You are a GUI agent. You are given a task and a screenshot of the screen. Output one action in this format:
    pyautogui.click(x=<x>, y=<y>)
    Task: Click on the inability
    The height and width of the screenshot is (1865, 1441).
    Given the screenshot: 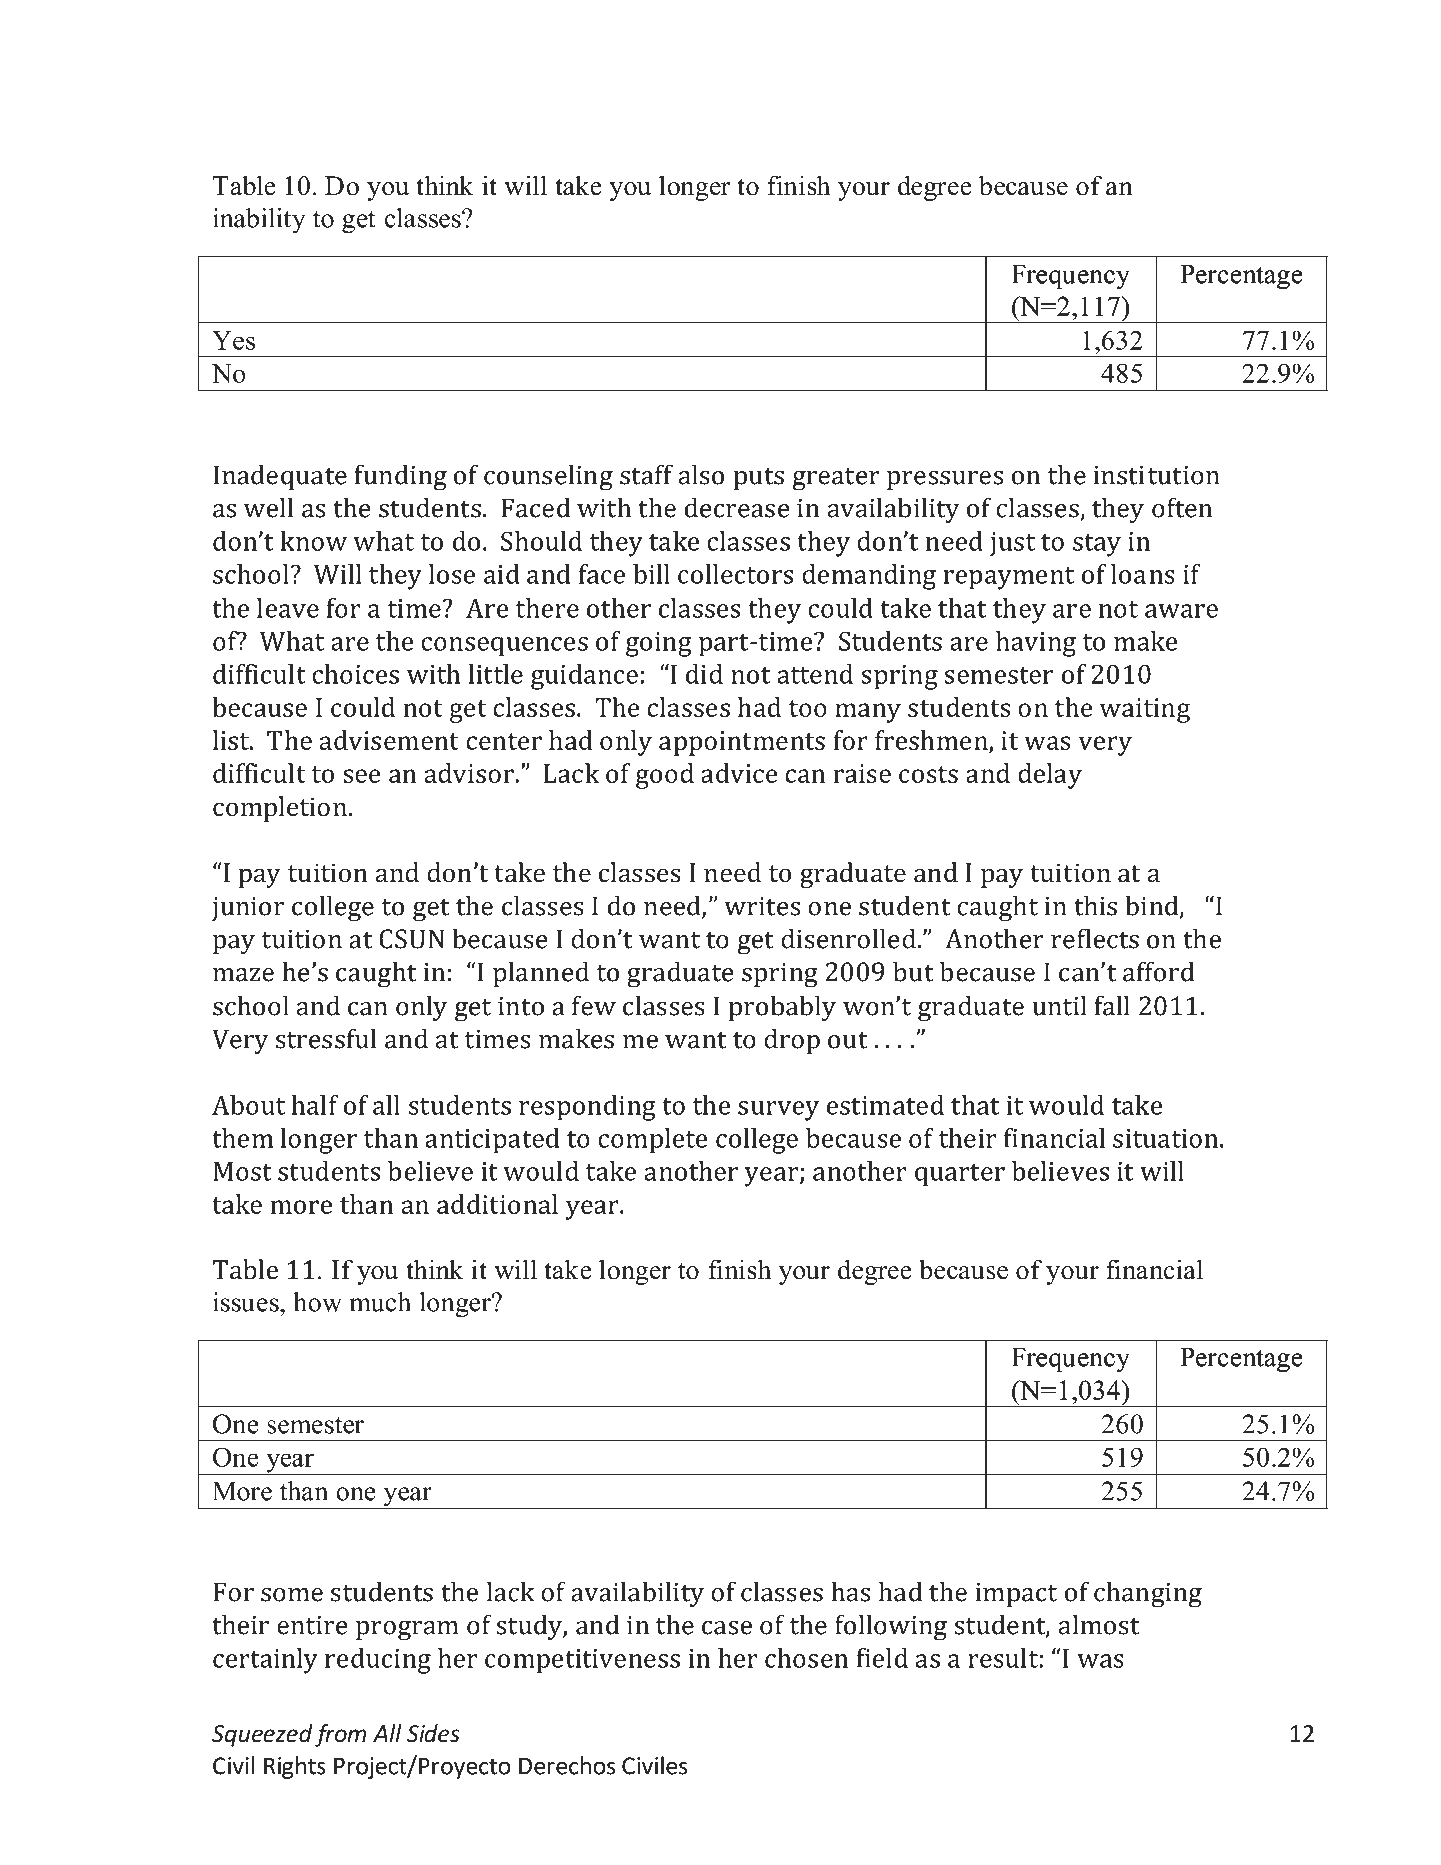 What is the action you would take?
    pyautogui.click(x=259, y=221)
